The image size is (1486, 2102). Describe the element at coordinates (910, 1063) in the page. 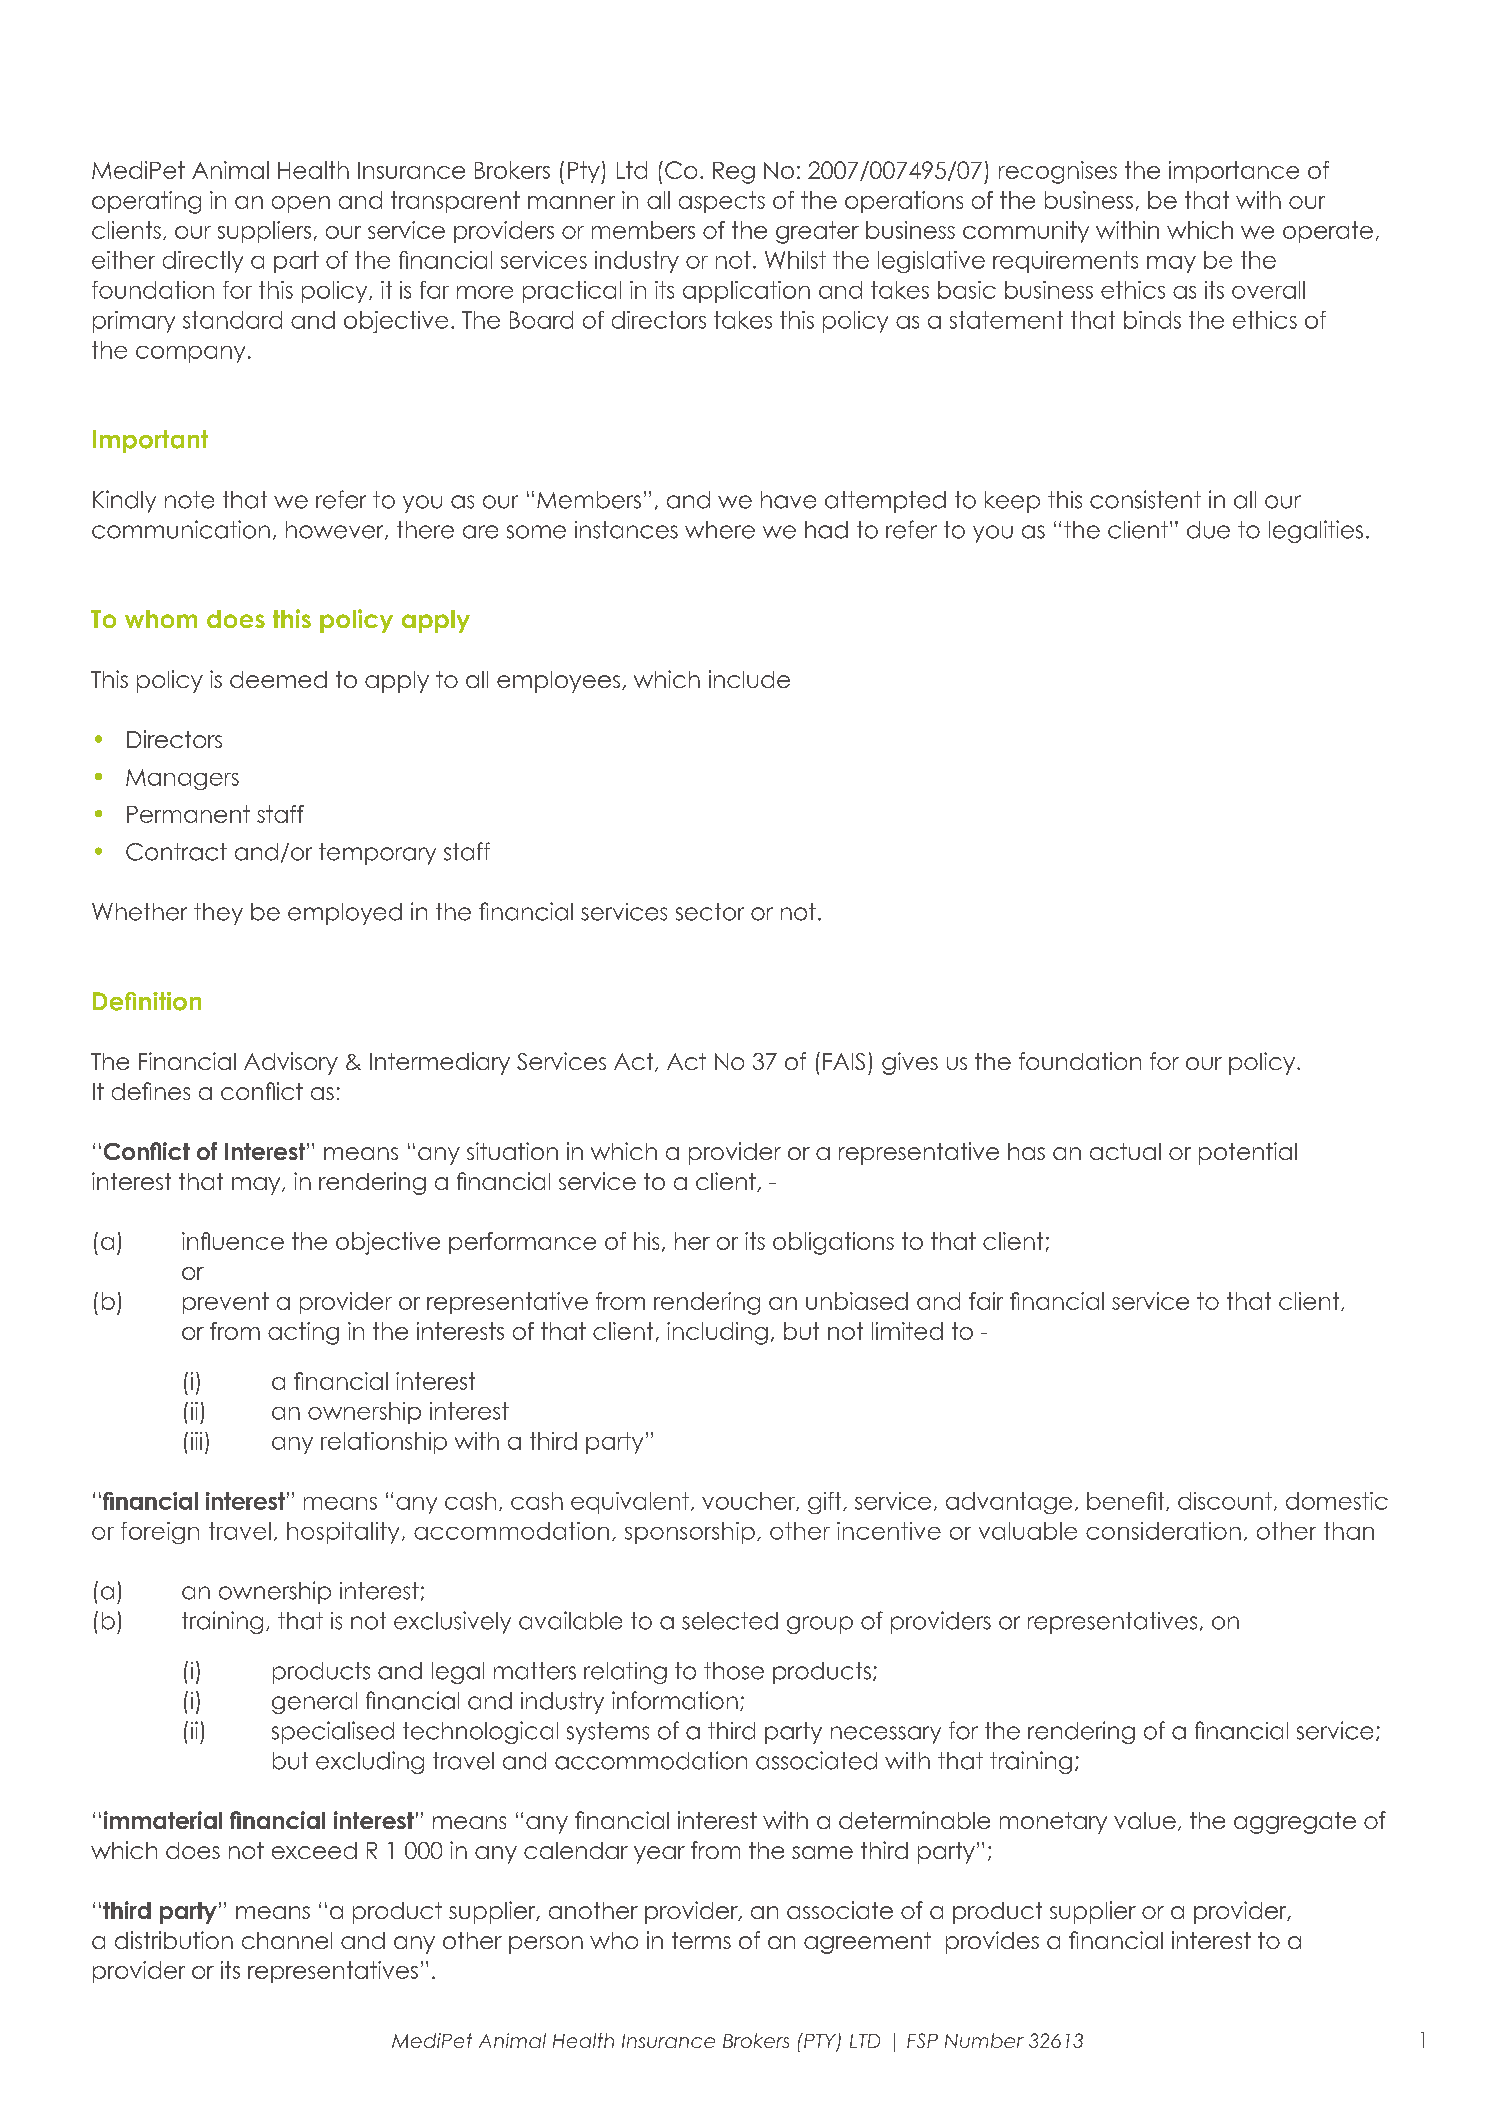

I see `gives` at that location.
